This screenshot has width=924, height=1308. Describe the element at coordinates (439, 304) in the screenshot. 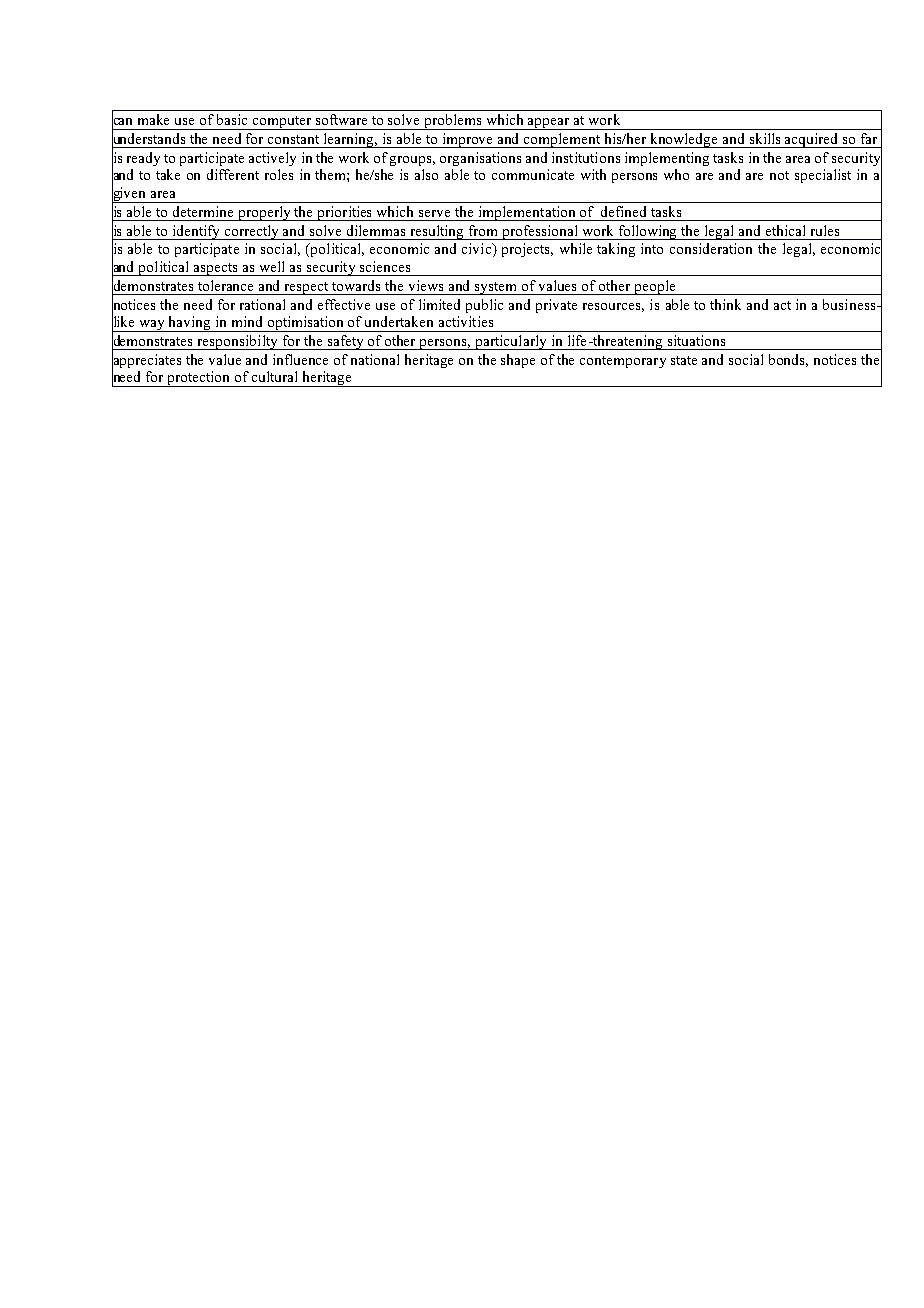

I see `limited` at that location.
